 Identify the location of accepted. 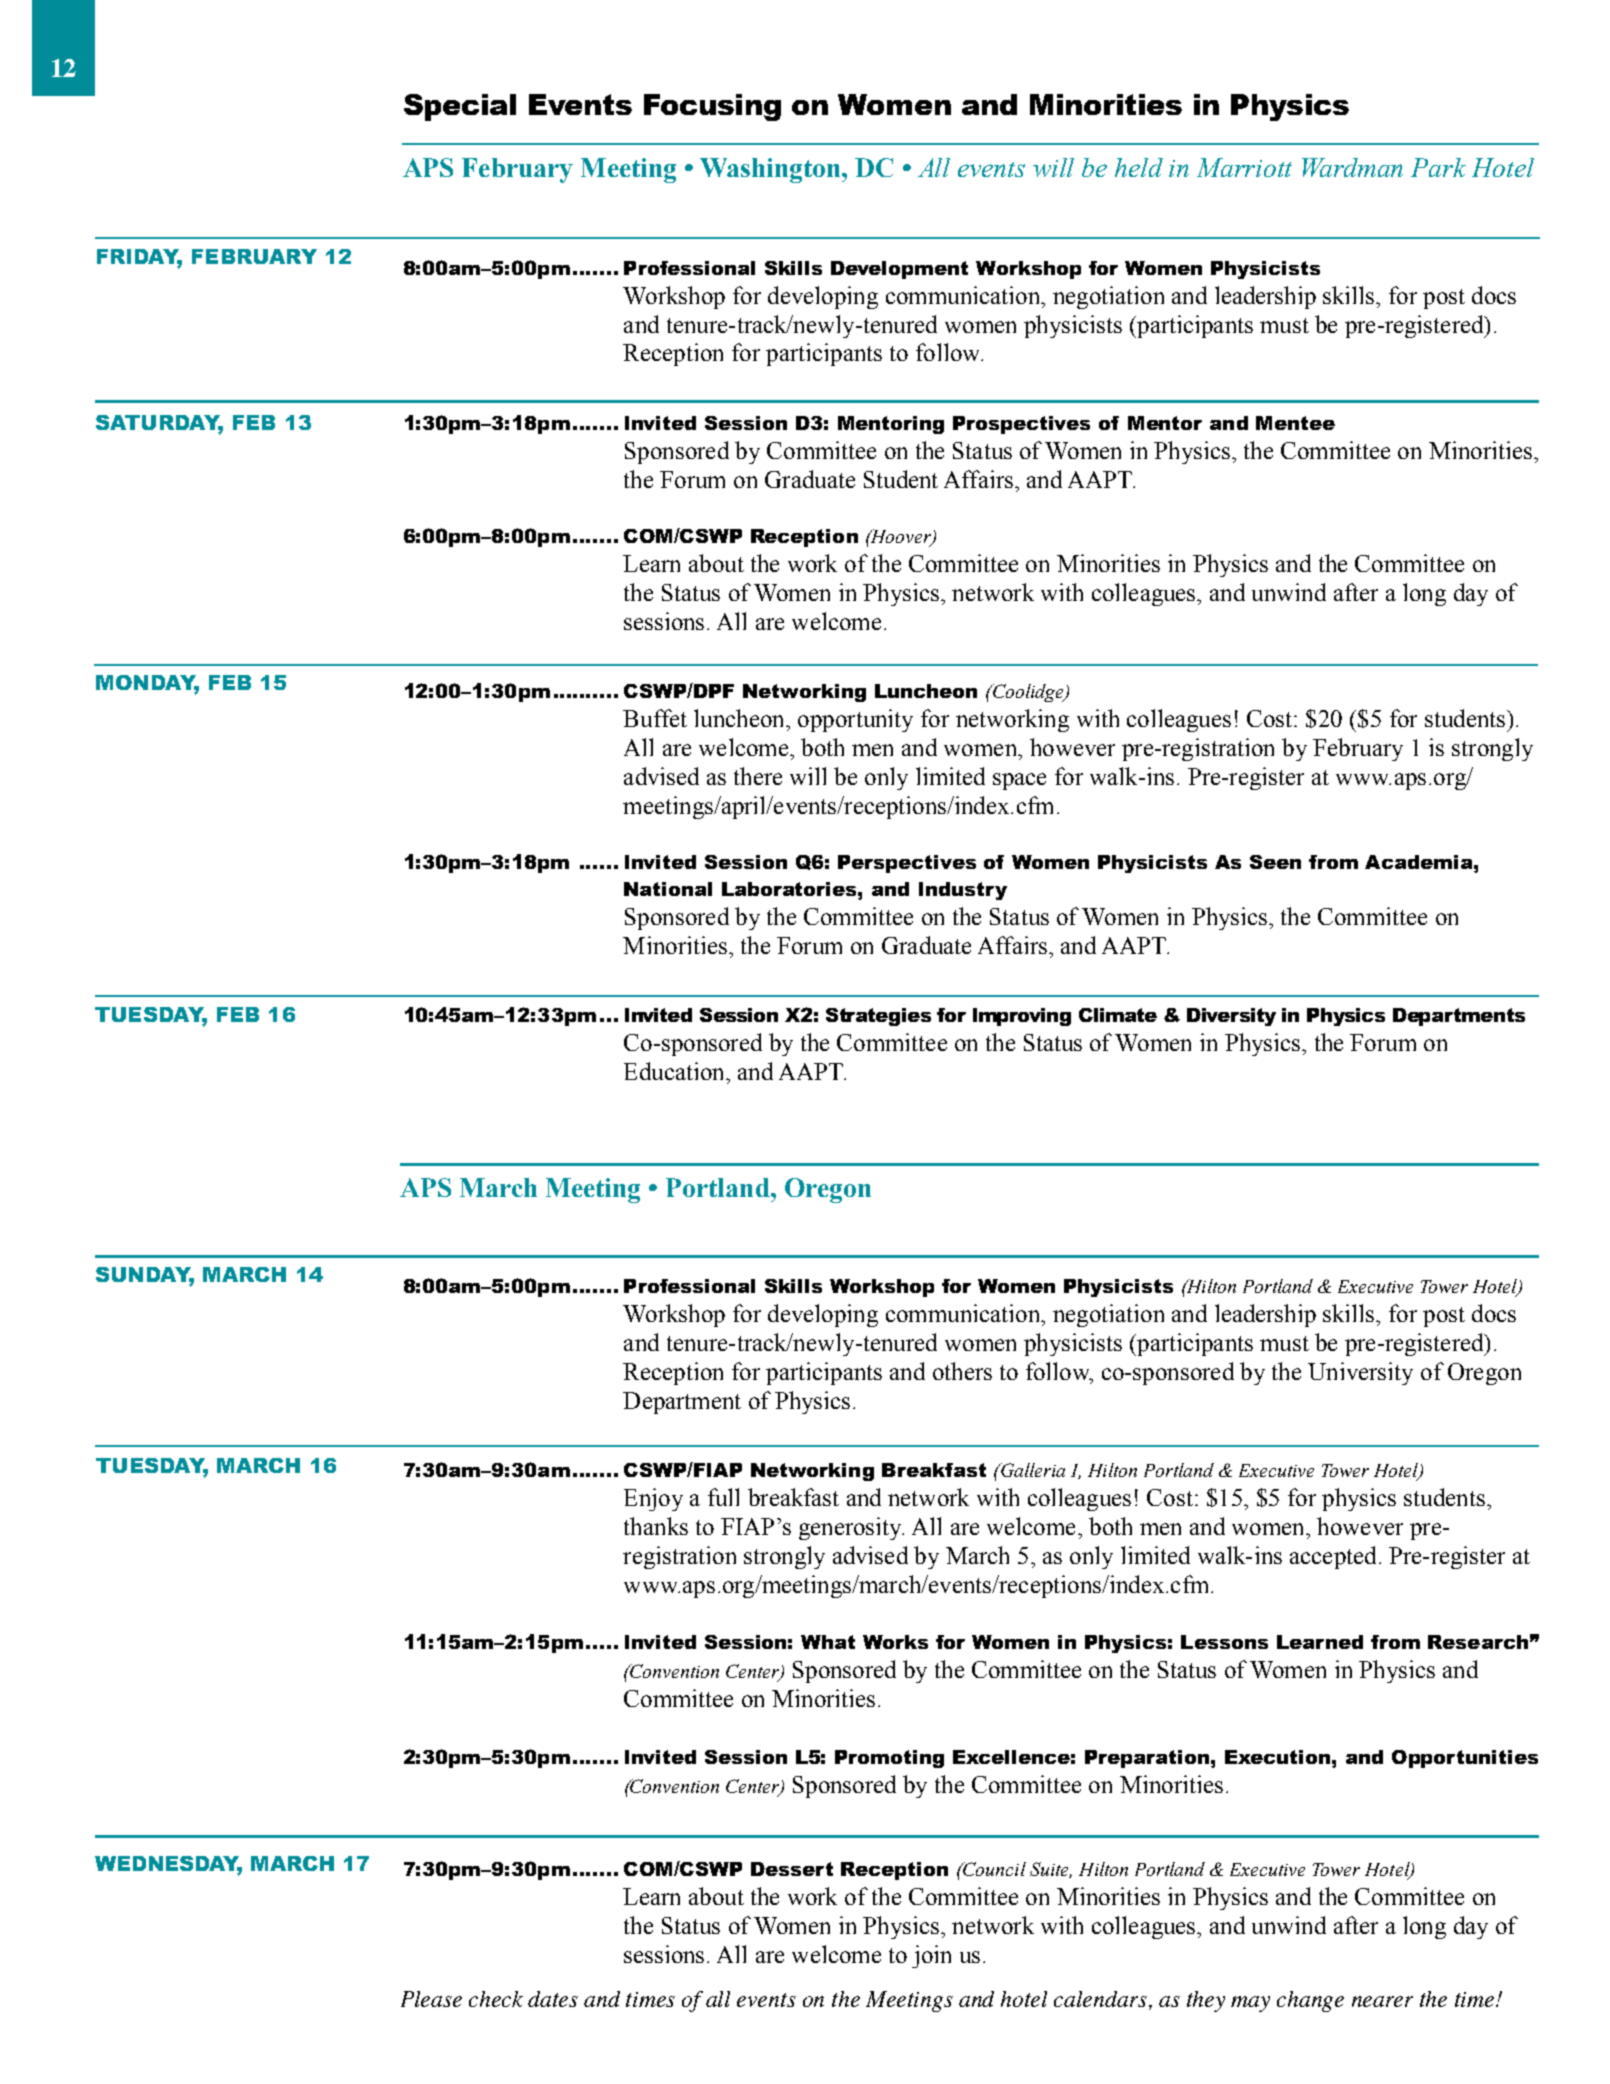
(1333, 1557).
